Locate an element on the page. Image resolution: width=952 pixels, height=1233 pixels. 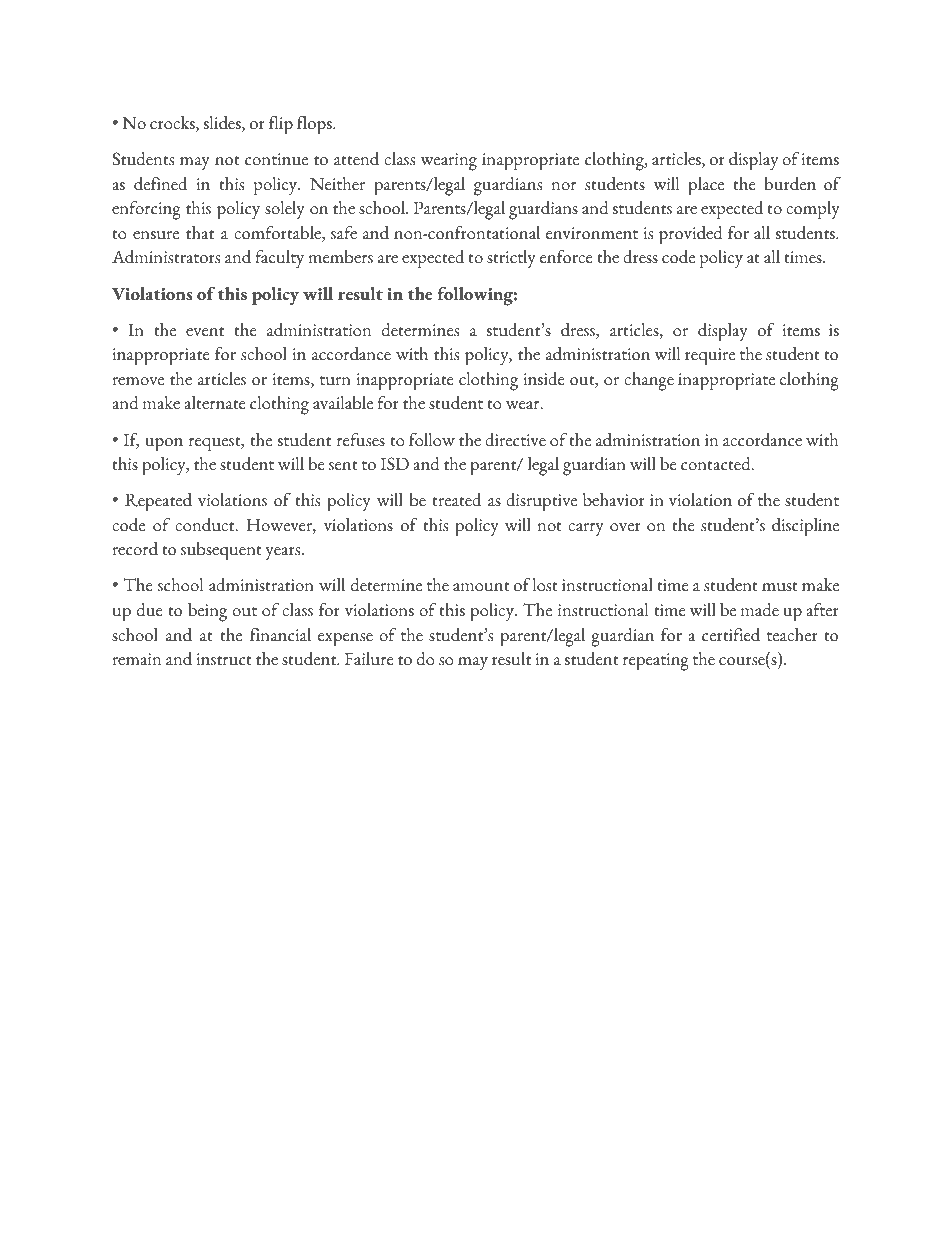
burden is located at coordinates (790, 184).
